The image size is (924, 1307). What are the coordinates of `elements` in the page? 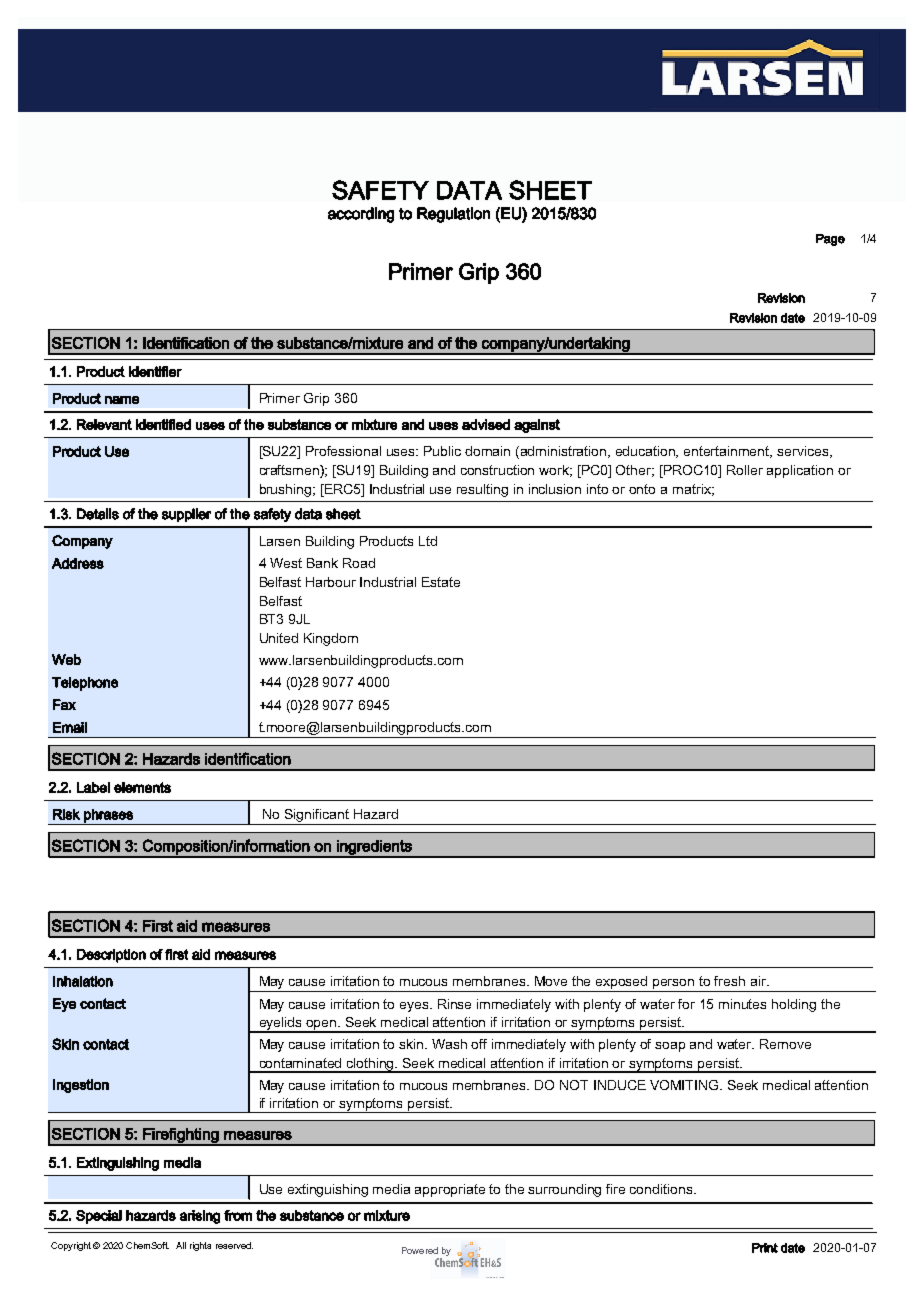 It's located at (142, 787).
